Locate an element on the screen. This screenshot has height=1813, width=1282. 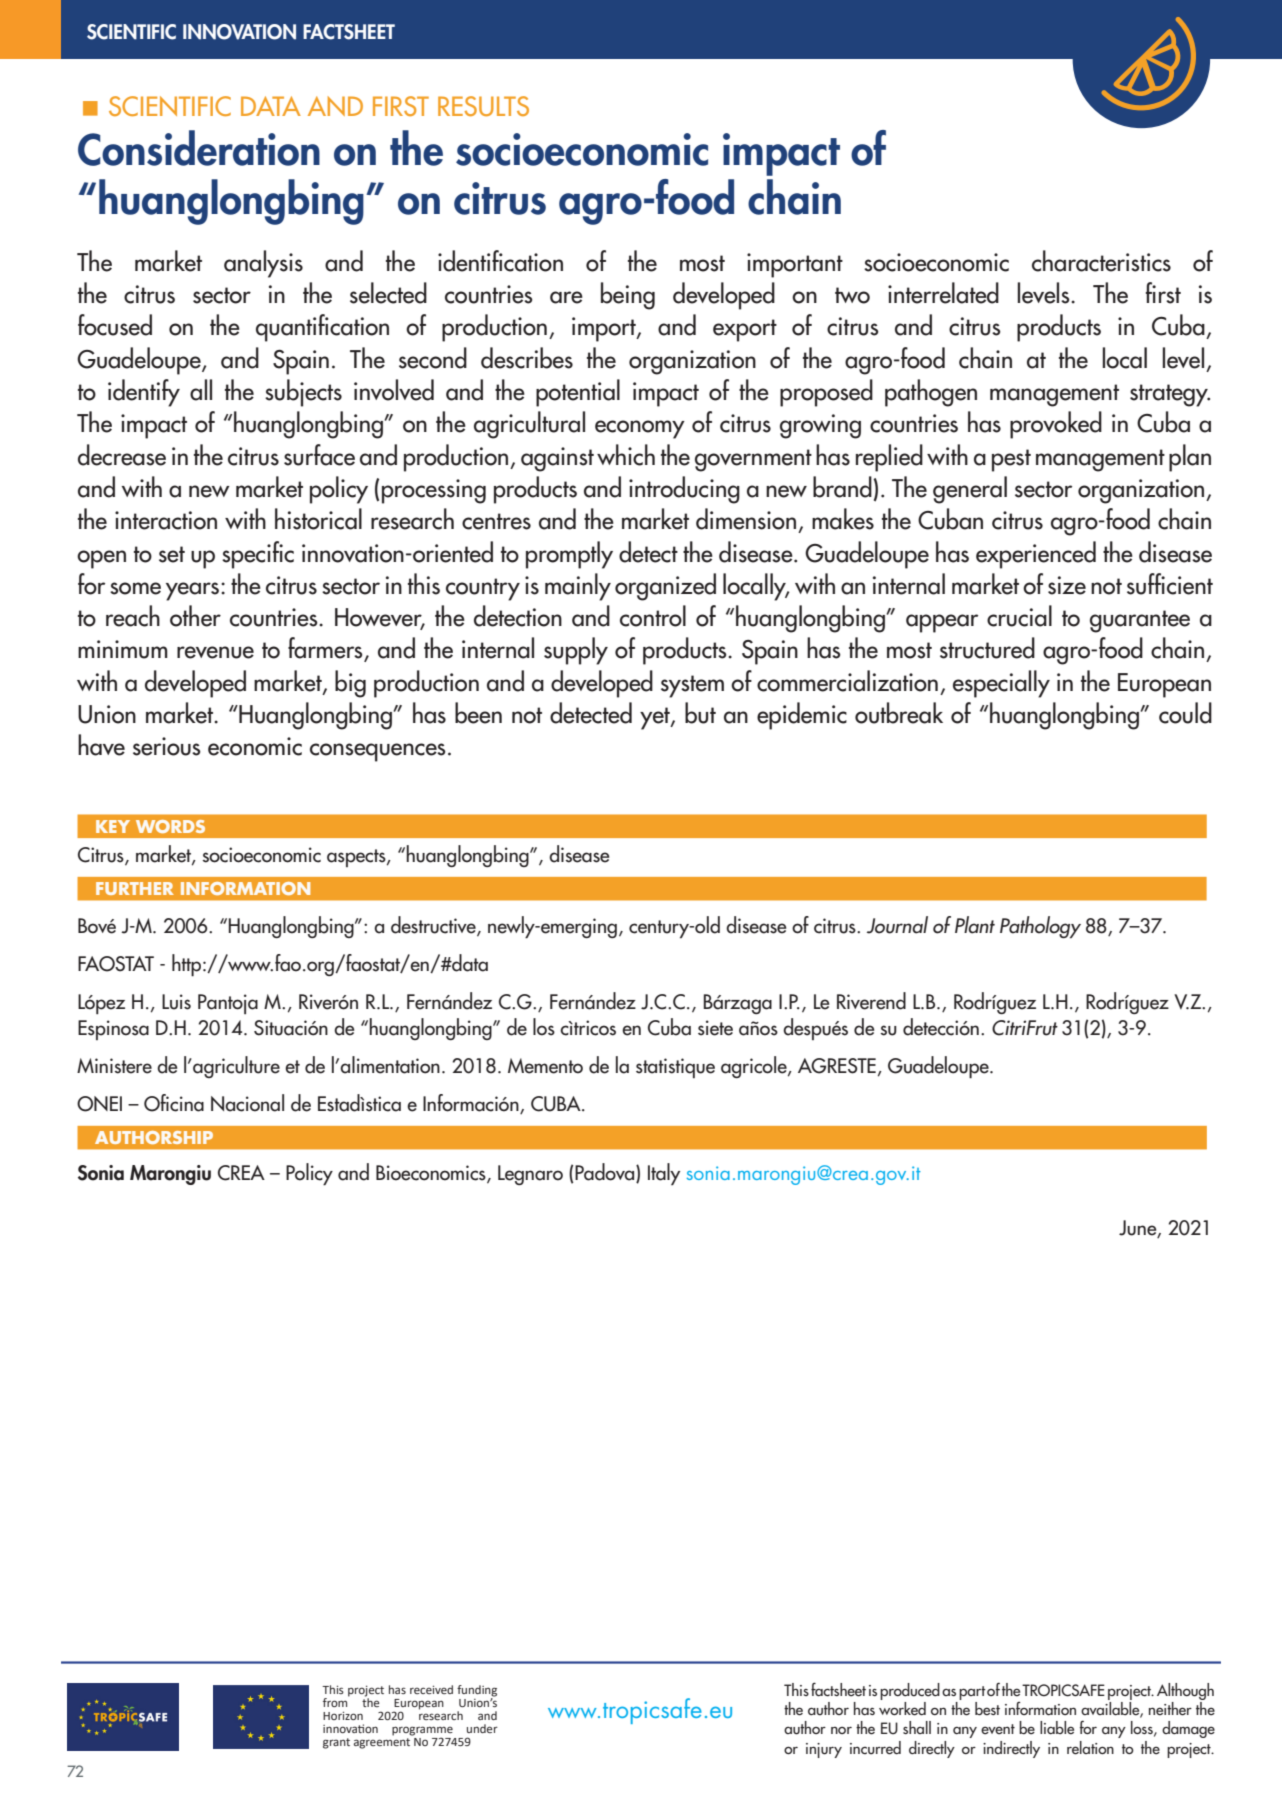
RESULTS is located at coordinates (483, 106).
